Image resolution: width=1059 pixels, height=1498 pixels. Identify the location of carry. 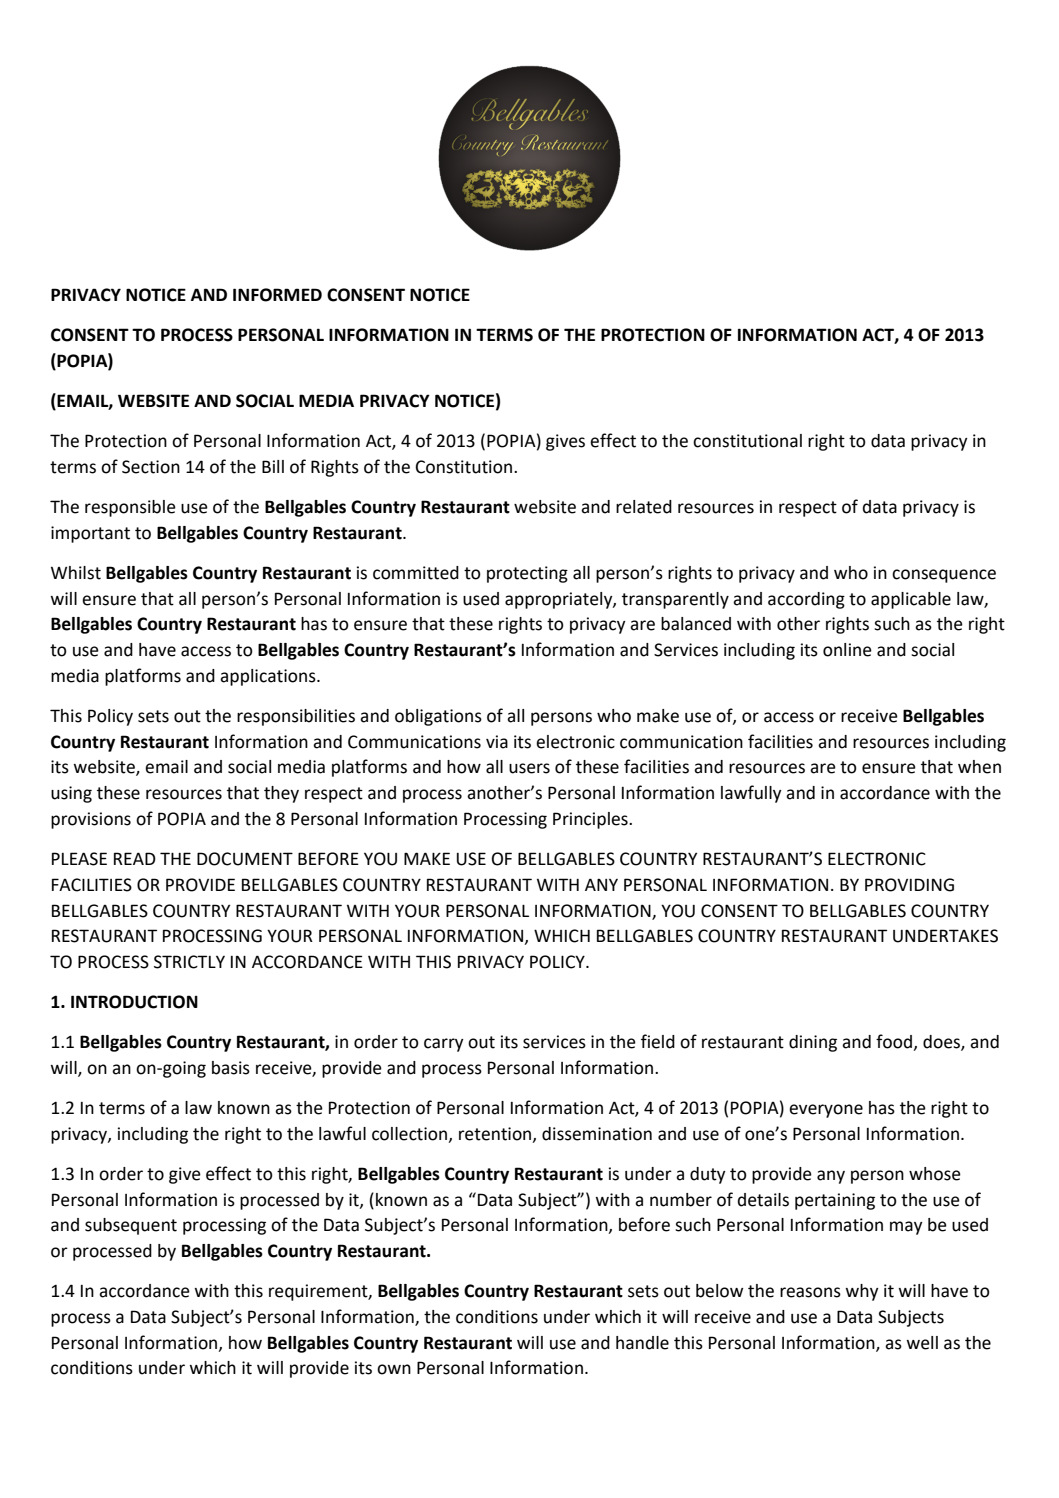
(444, 1045).
